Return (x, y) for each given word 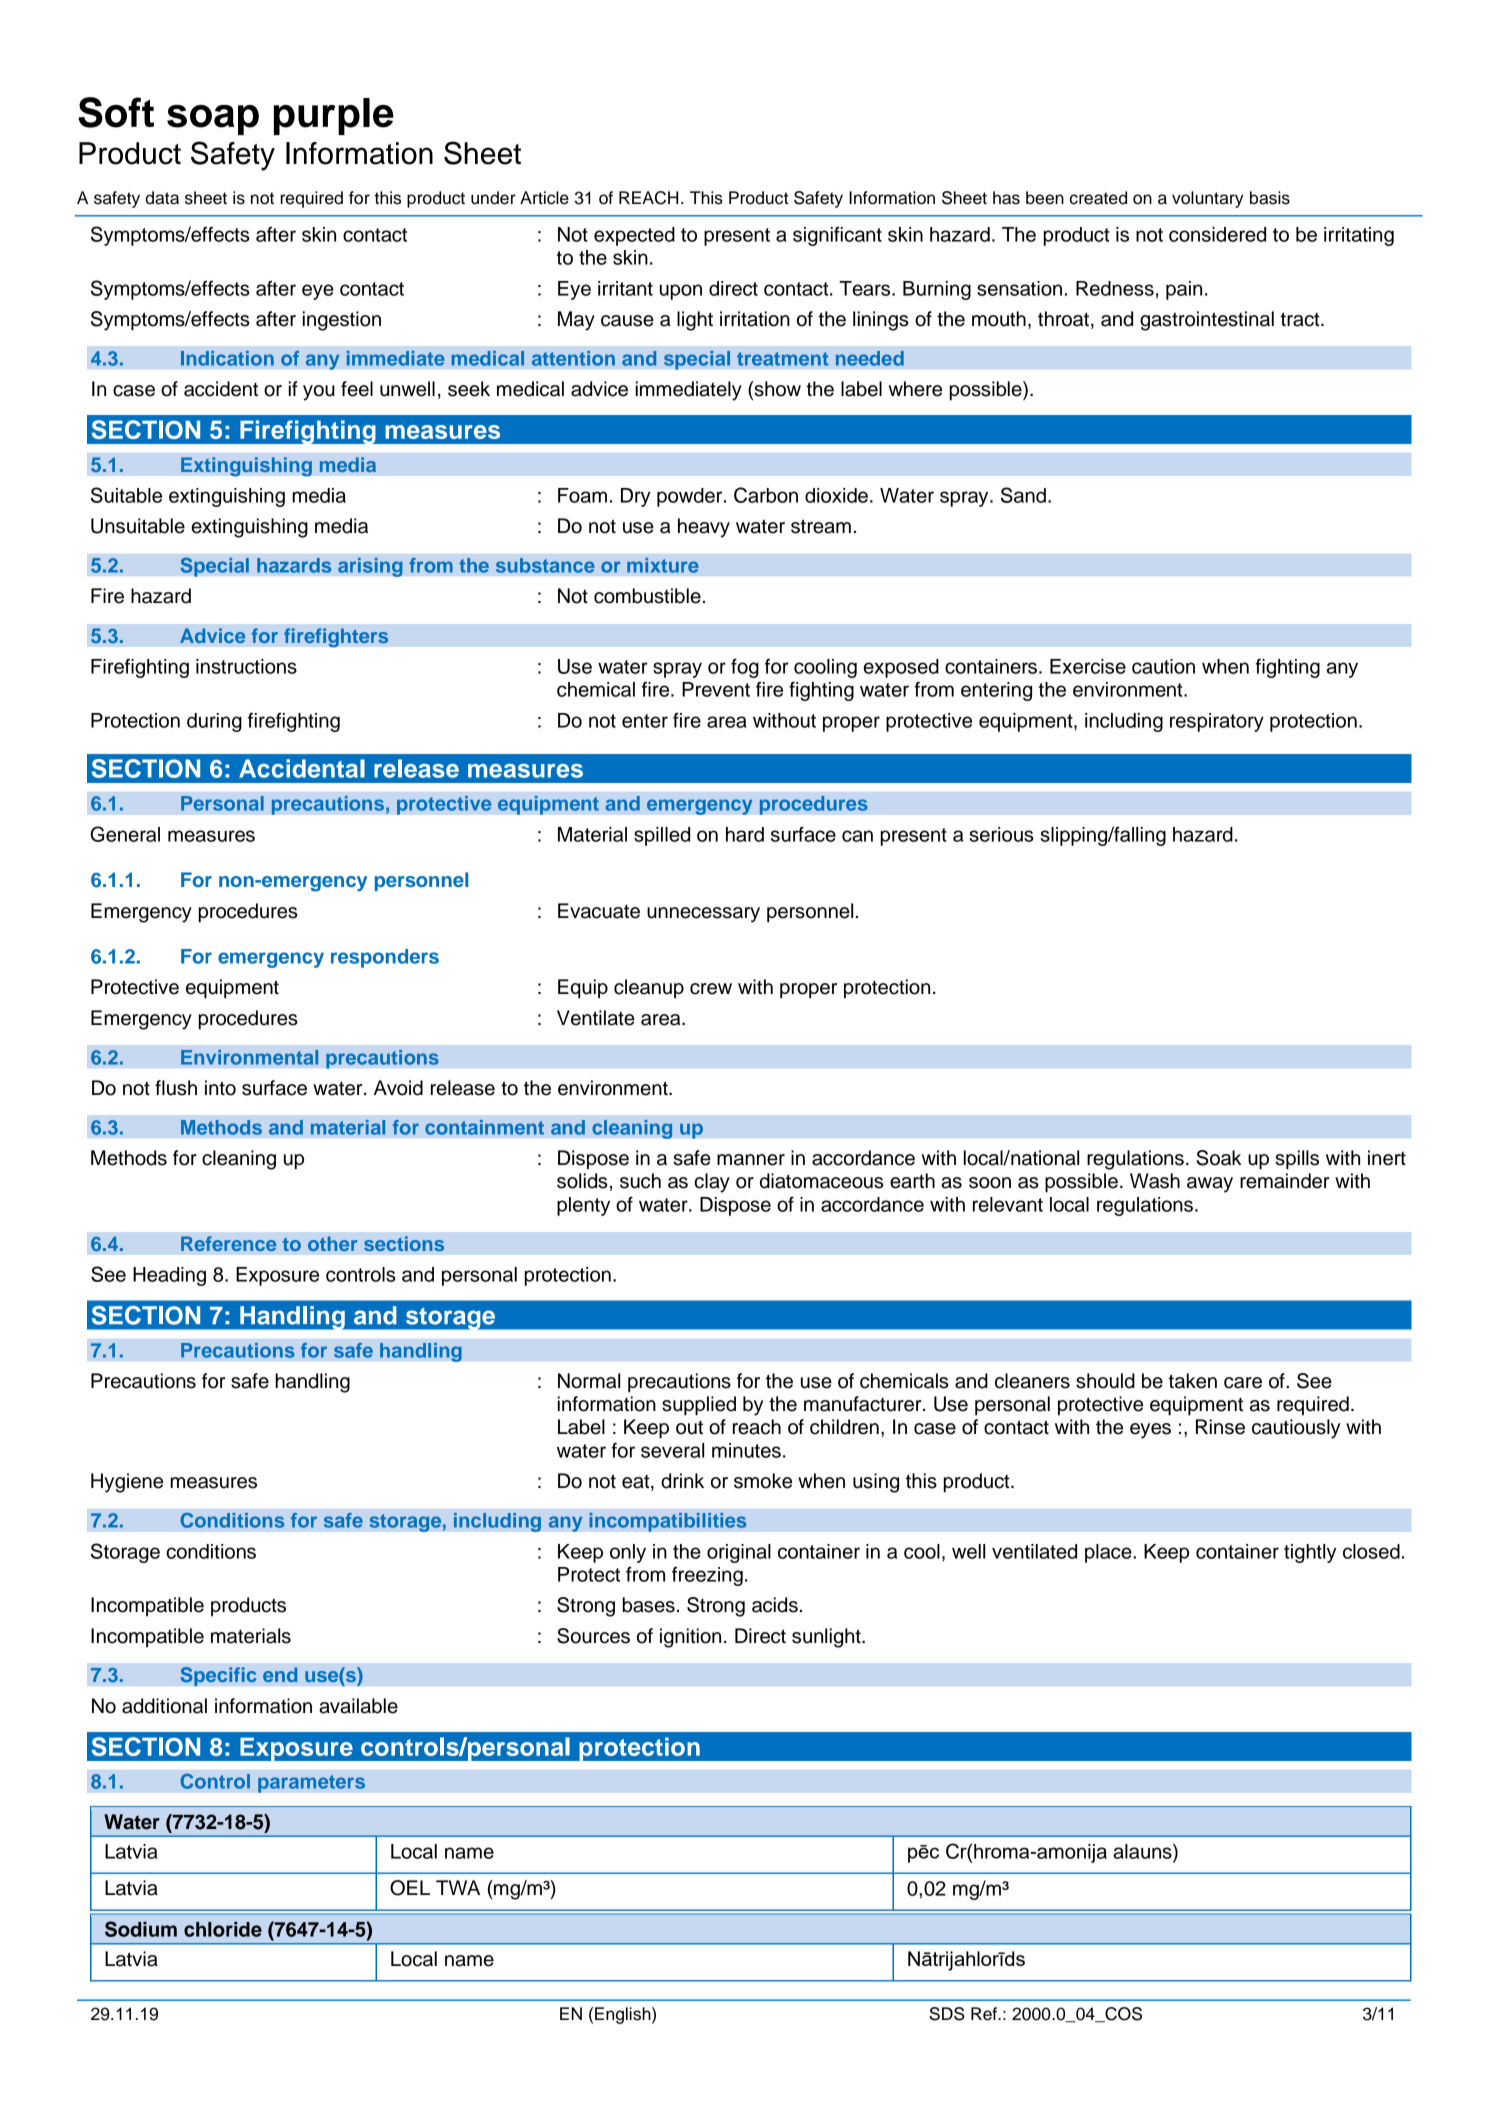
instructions (246, 666)
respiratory (1217, 722)
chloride (223, 1929)
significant (837, 236)
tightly (1310, 1553)
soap (213, 120)
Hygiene (127, 1483)
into (220, 1088)
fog (745, 668)
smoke (763, 1481)
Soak (1218, 1158)
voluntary (1207, 199)
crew (711, 989)
